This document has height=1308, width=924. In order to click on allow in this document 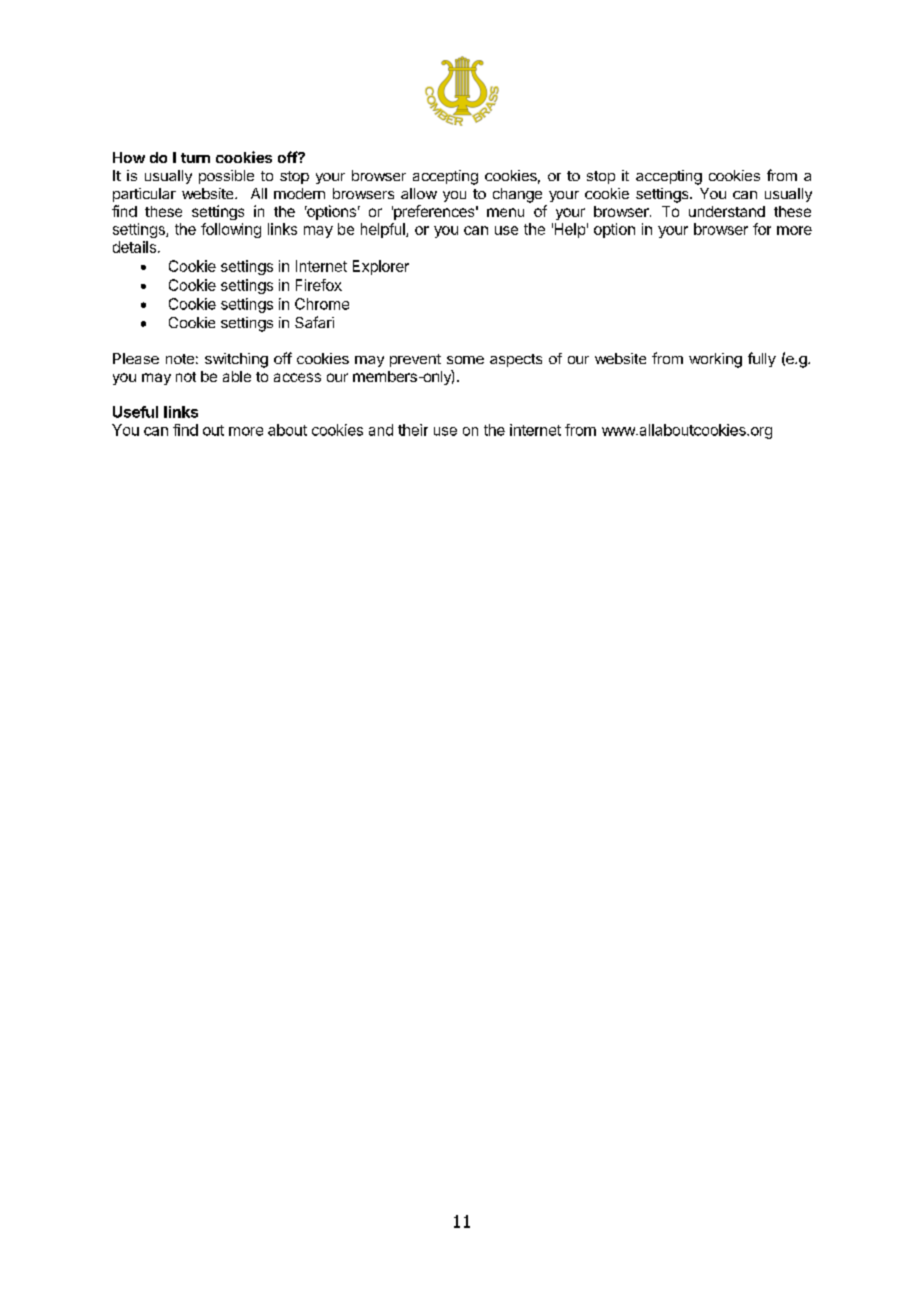, I will do `click(419, 193)`.
